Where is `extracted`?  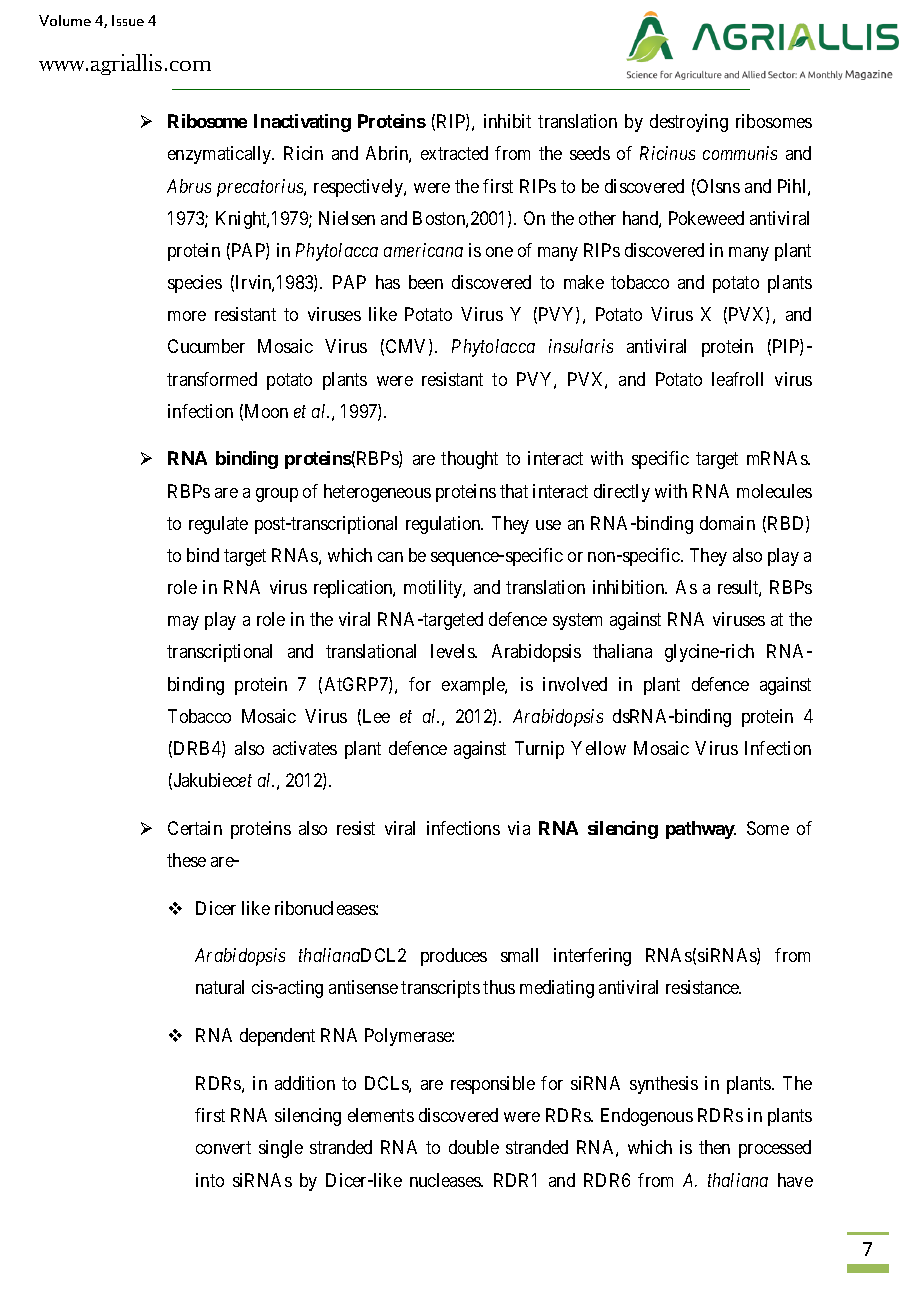
extracted is located at coordinates (454, 153).
